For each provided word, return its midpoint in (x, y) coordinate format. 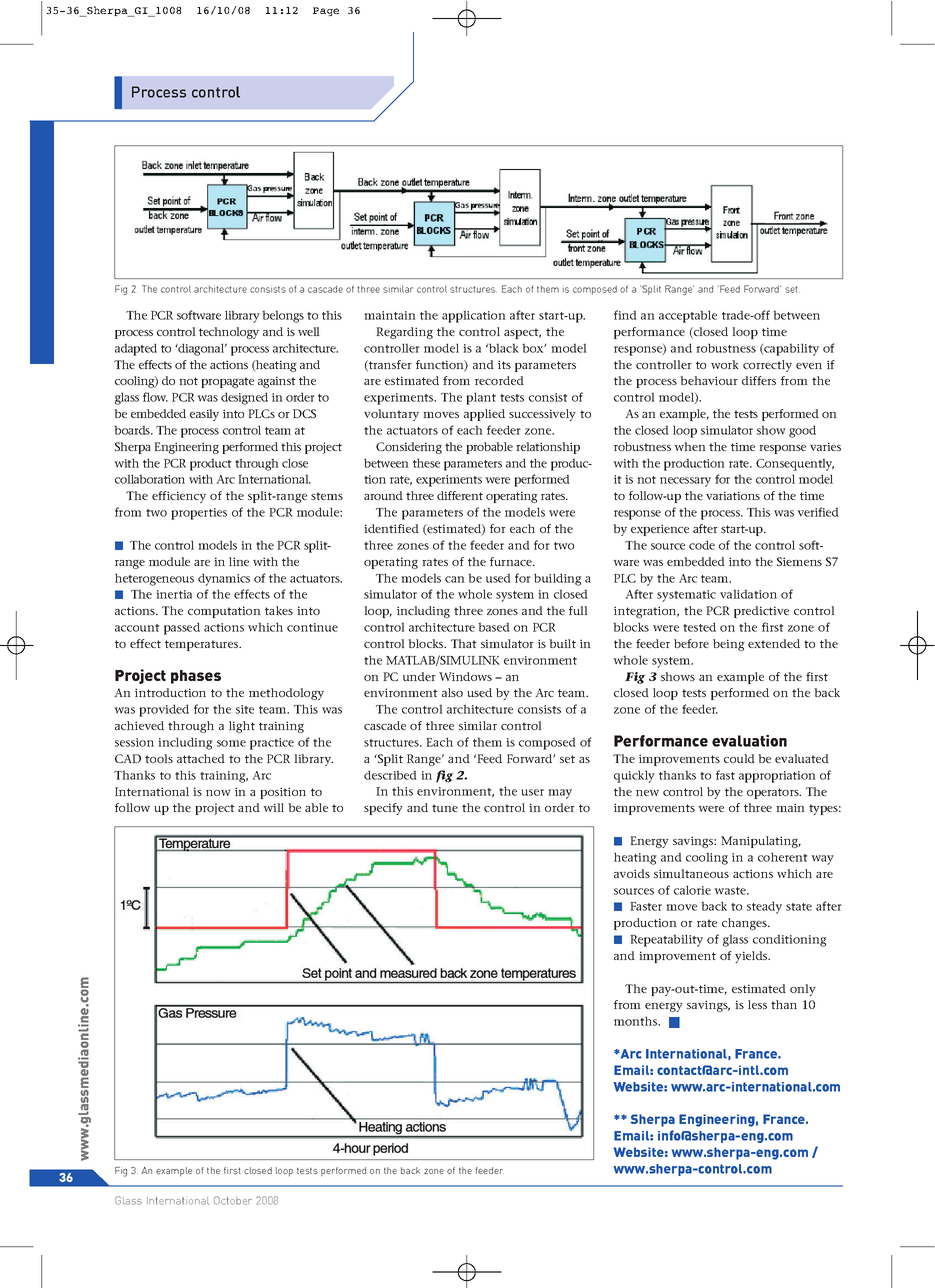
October (233, 1200)
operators (774, 793)
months (637, 1021)
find (625, 315)
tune (445, 808)
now (218, 793)
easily (204, 415)
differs (759, 380)
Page (326, 11)
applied (484, 415)
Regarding (404, 333)
